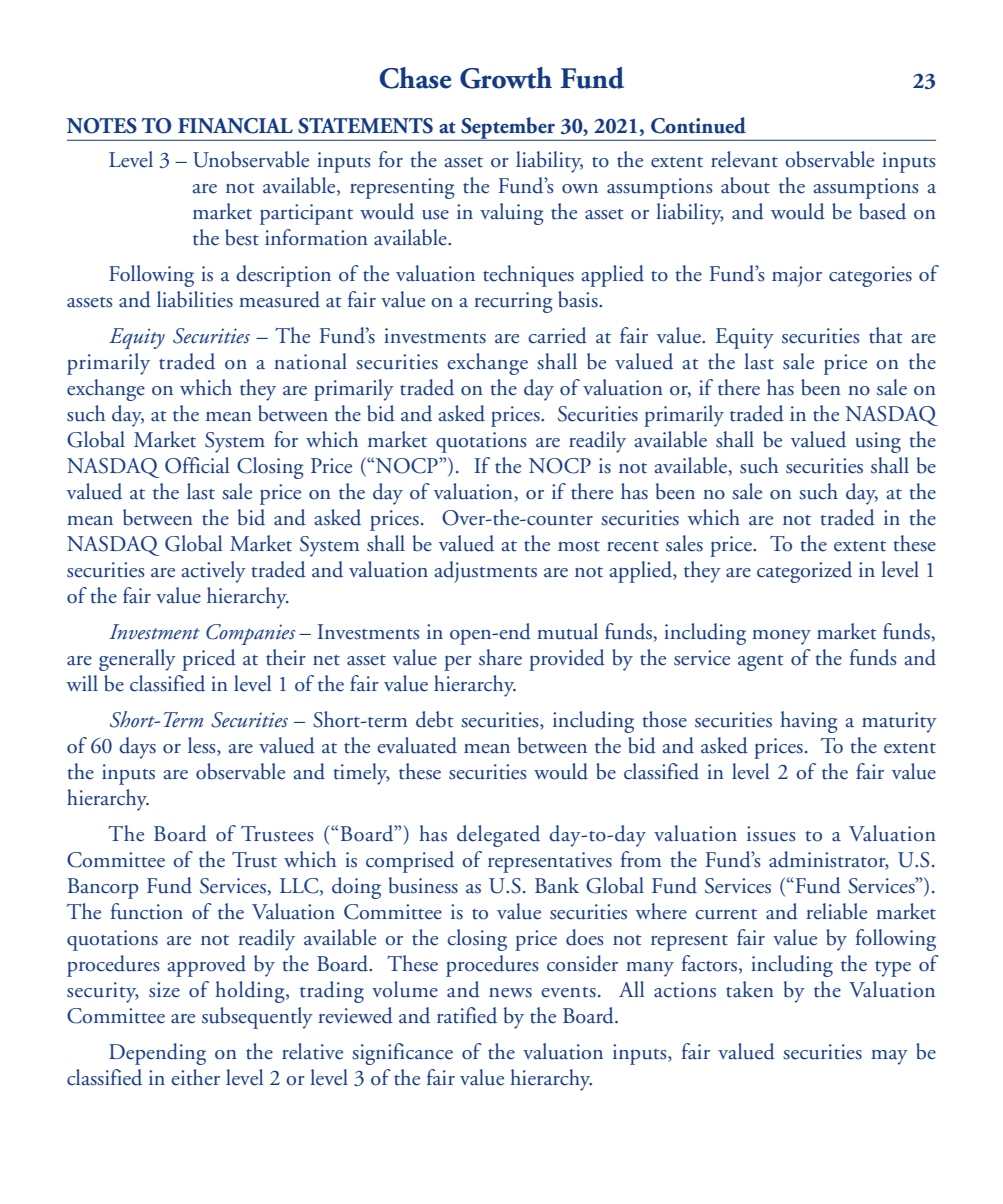 This document has width=1003, height=1204. I want to click on FINANCIAL, so click(235, 126).
